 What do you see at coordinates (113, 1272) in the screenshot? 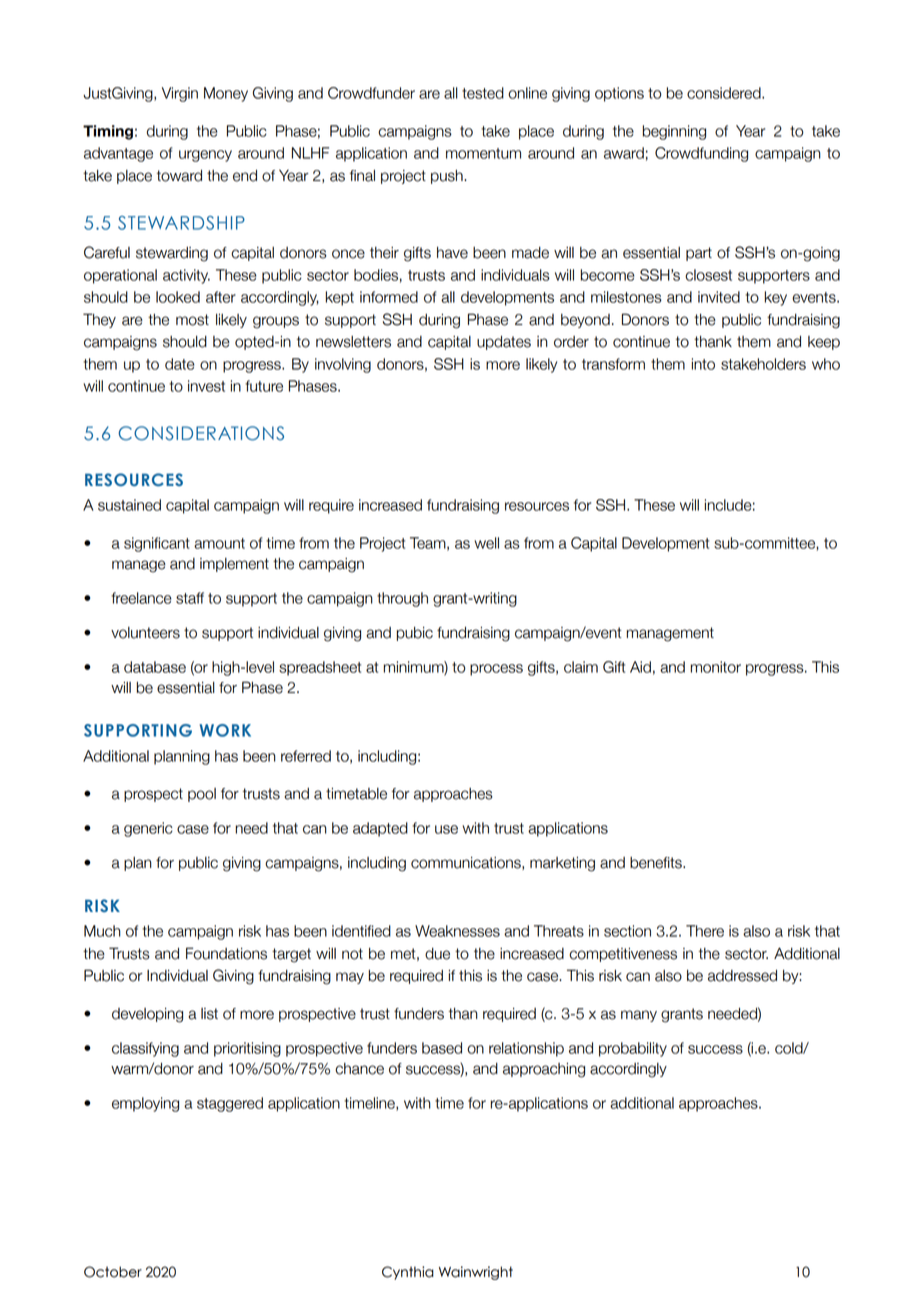
I see `October` at bounding box center [113, 1272].
